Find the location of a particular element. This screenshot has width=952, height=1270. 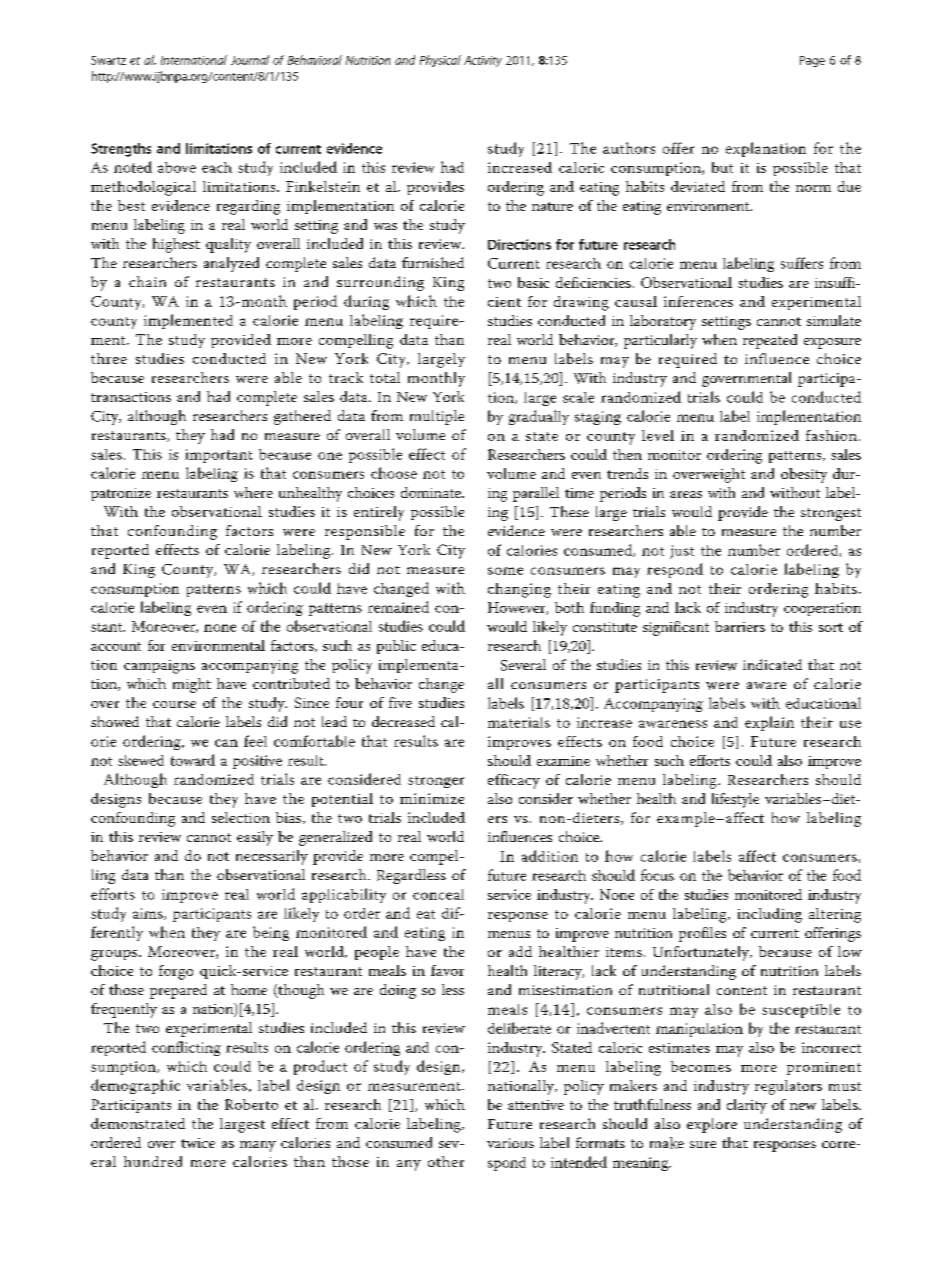

Activity is located at coordinates (483, 61).
